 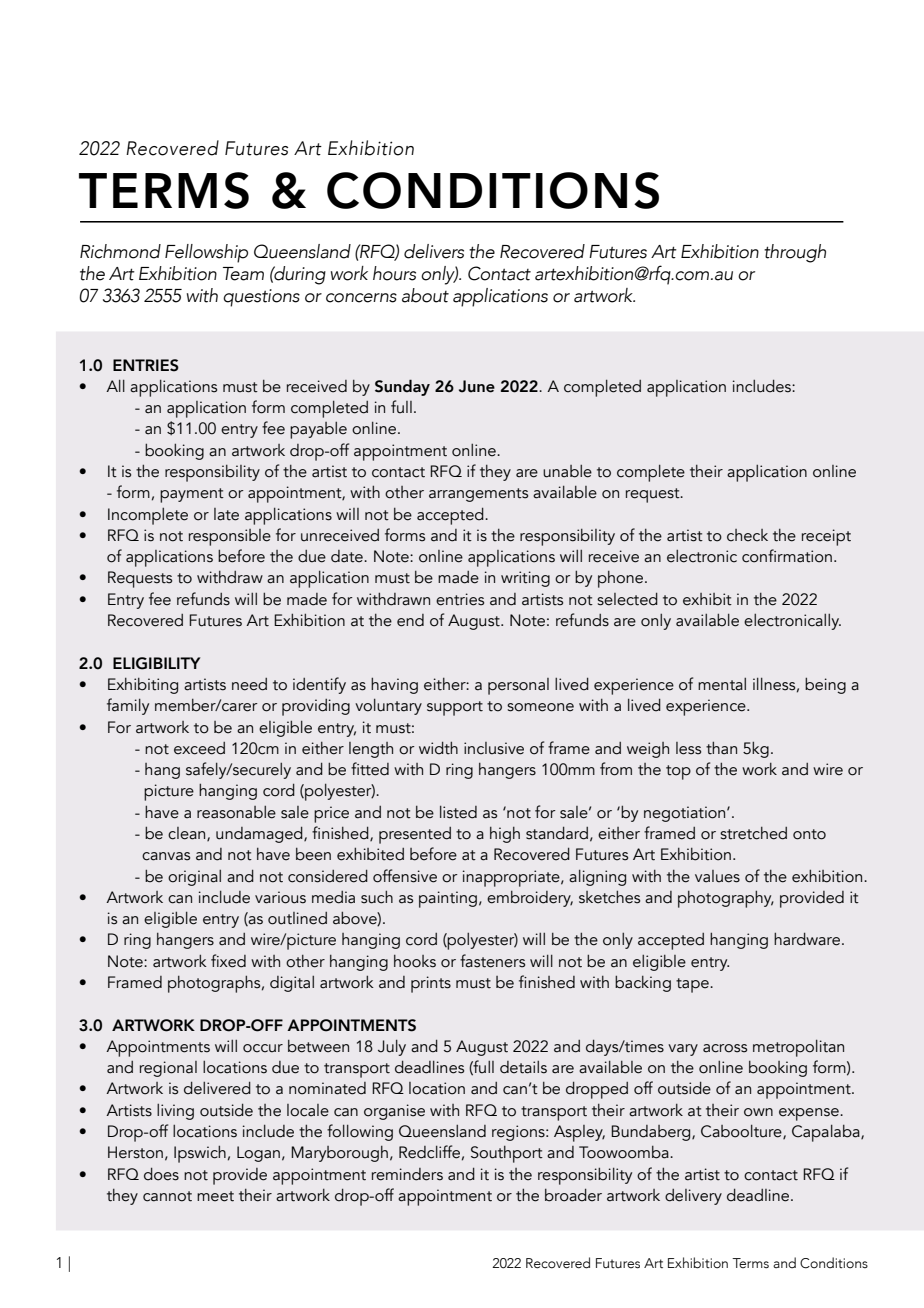 What do you see at coordinates (431, 984) in the page?
I see `prints` at bounding box center [431, 984].
